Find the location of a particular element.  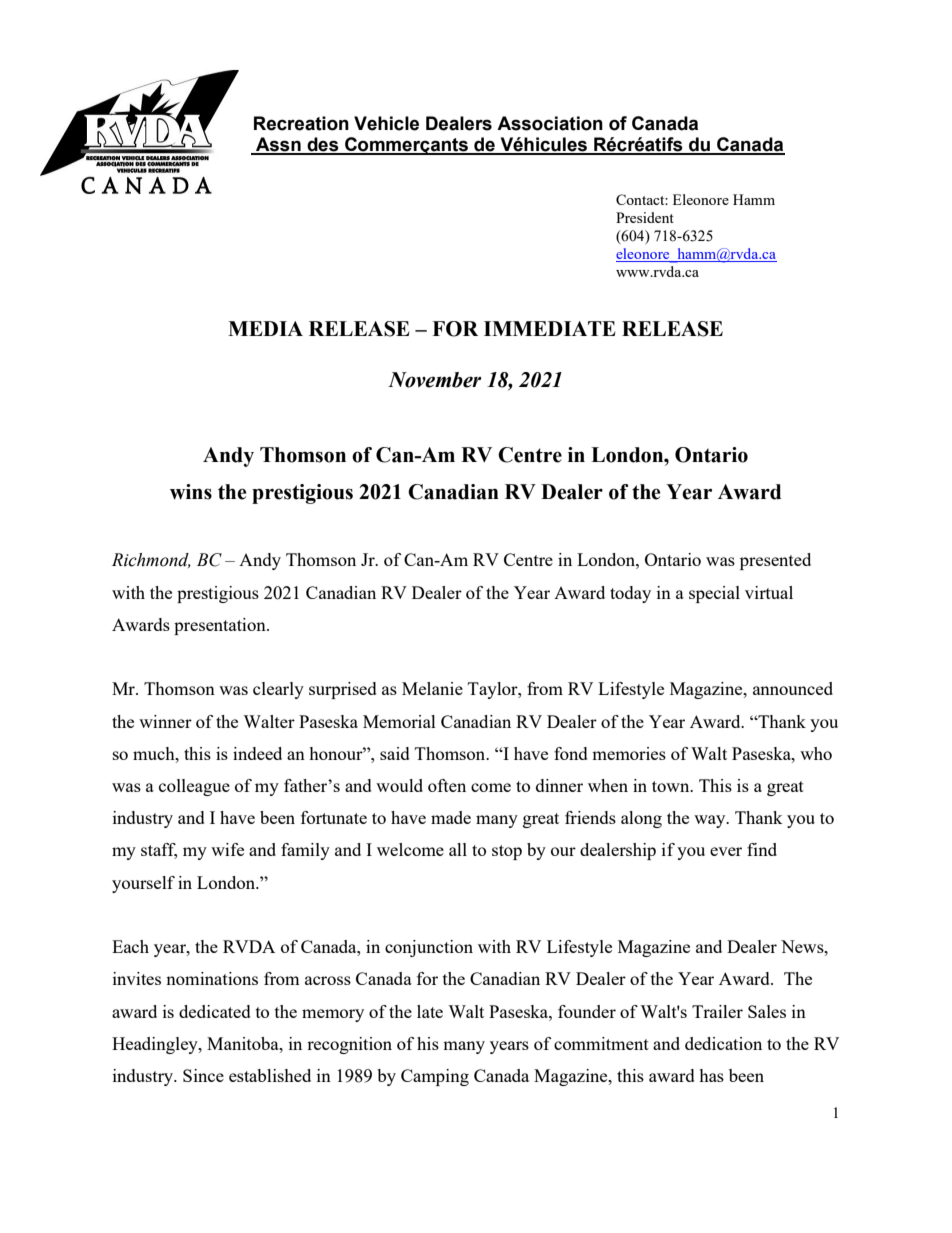

wife is located at coordinates (227, 849).
